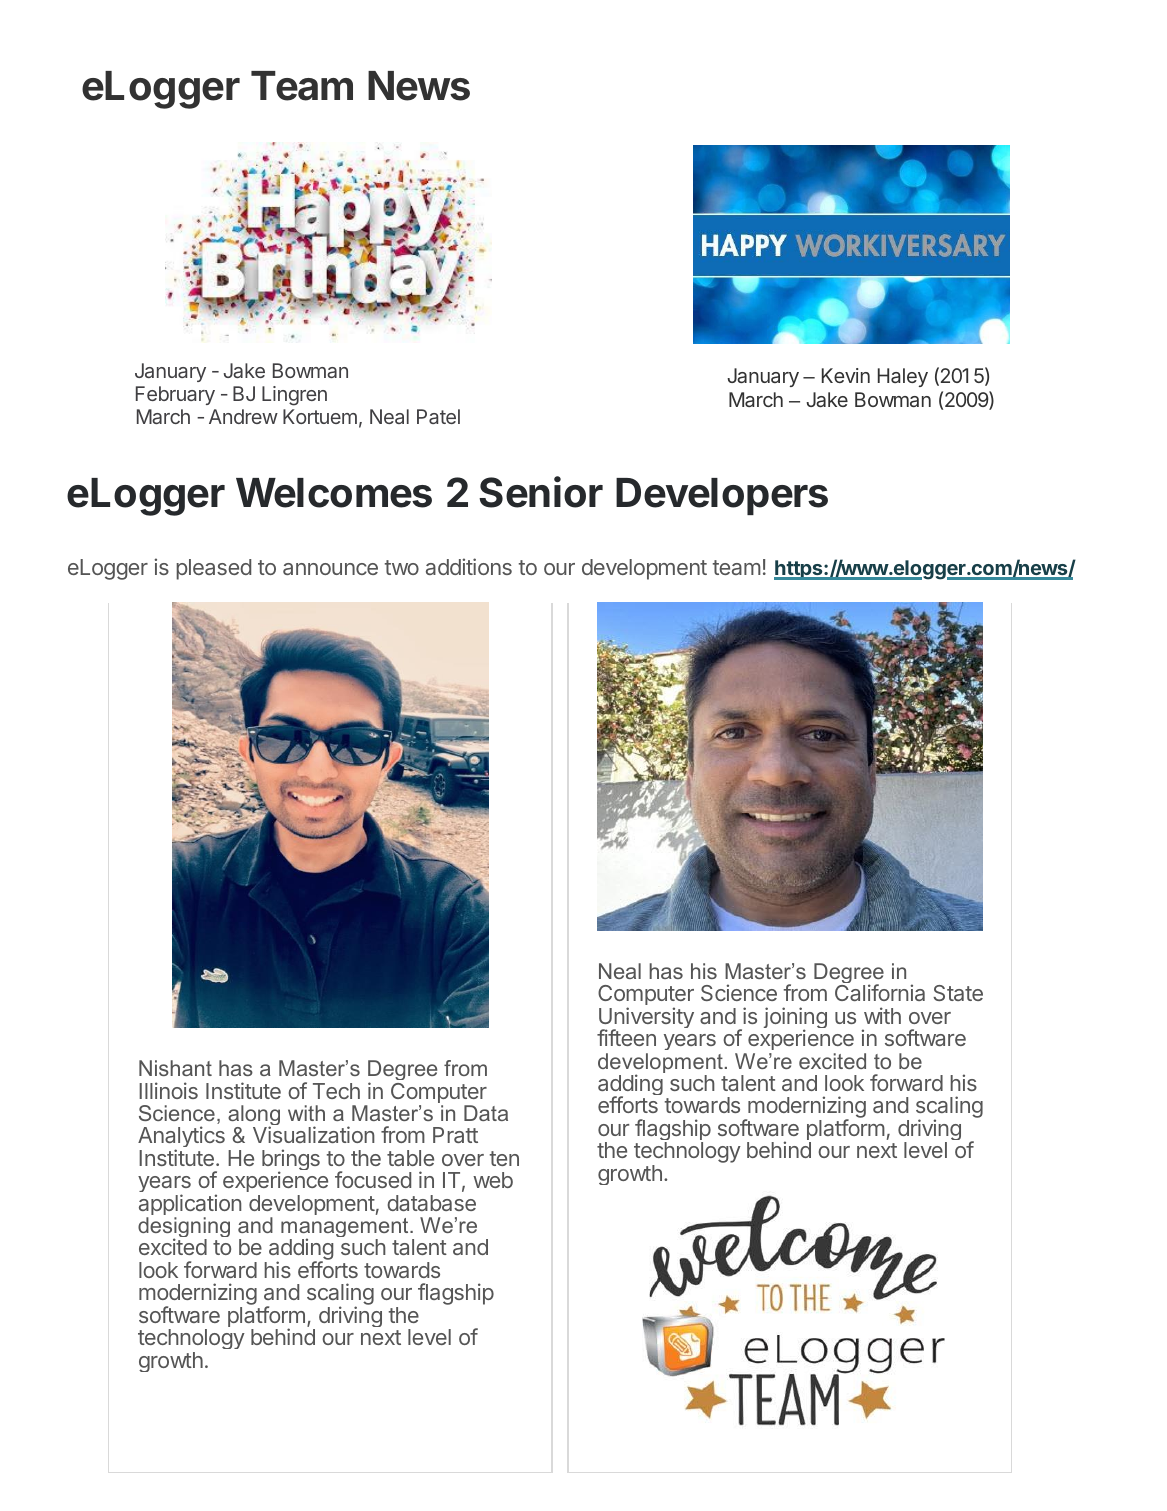 The height and width of the image is (1511, 1167). Describe the element at coordinates (880, 992) in the image. I see `California` at that location.
